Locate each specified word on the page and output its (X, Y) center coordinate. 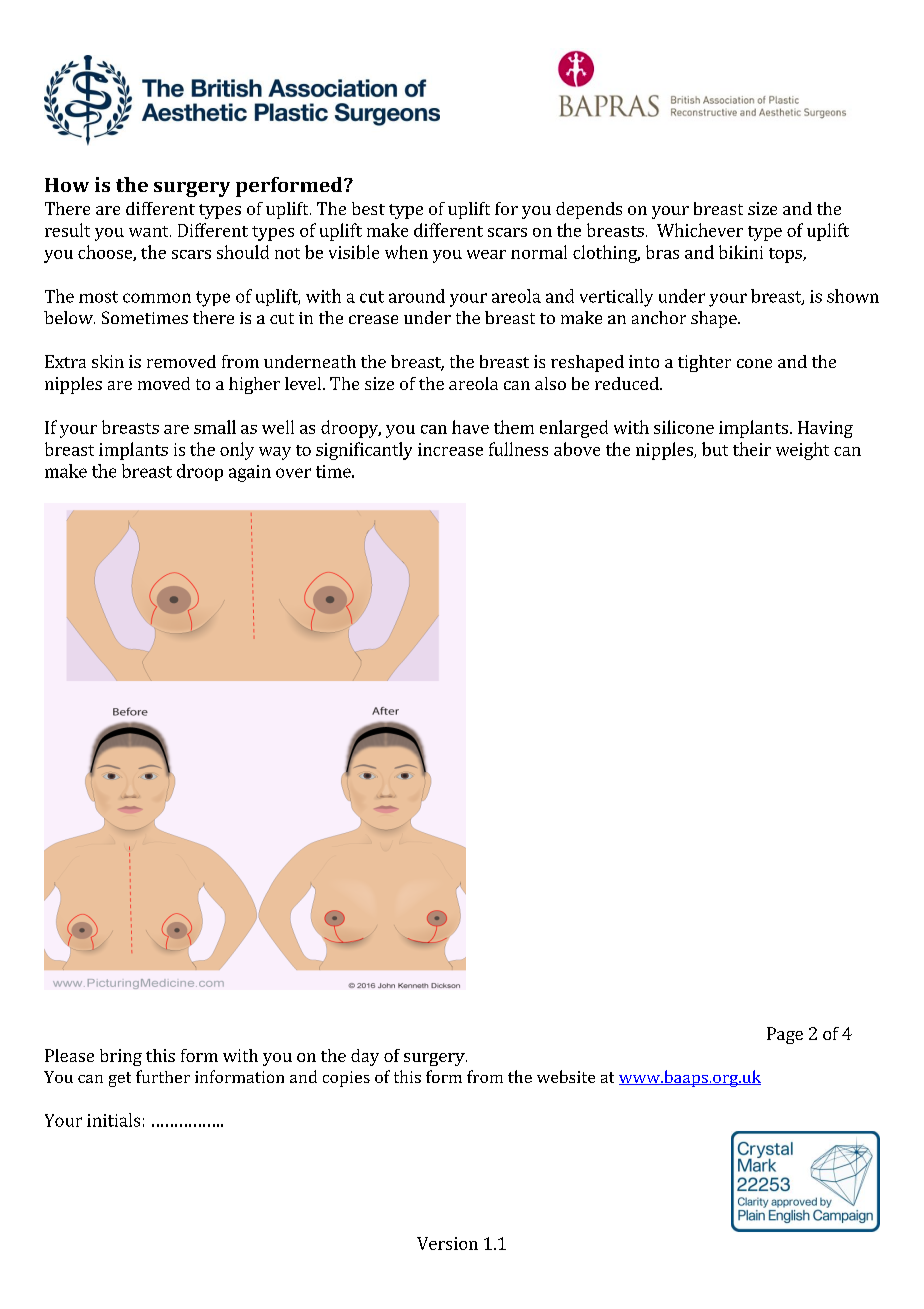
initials (113, 1120)
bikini (741, 252)
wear (486, 254)
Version (447, 1243)
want (150, 231)
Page (785, 1035)
